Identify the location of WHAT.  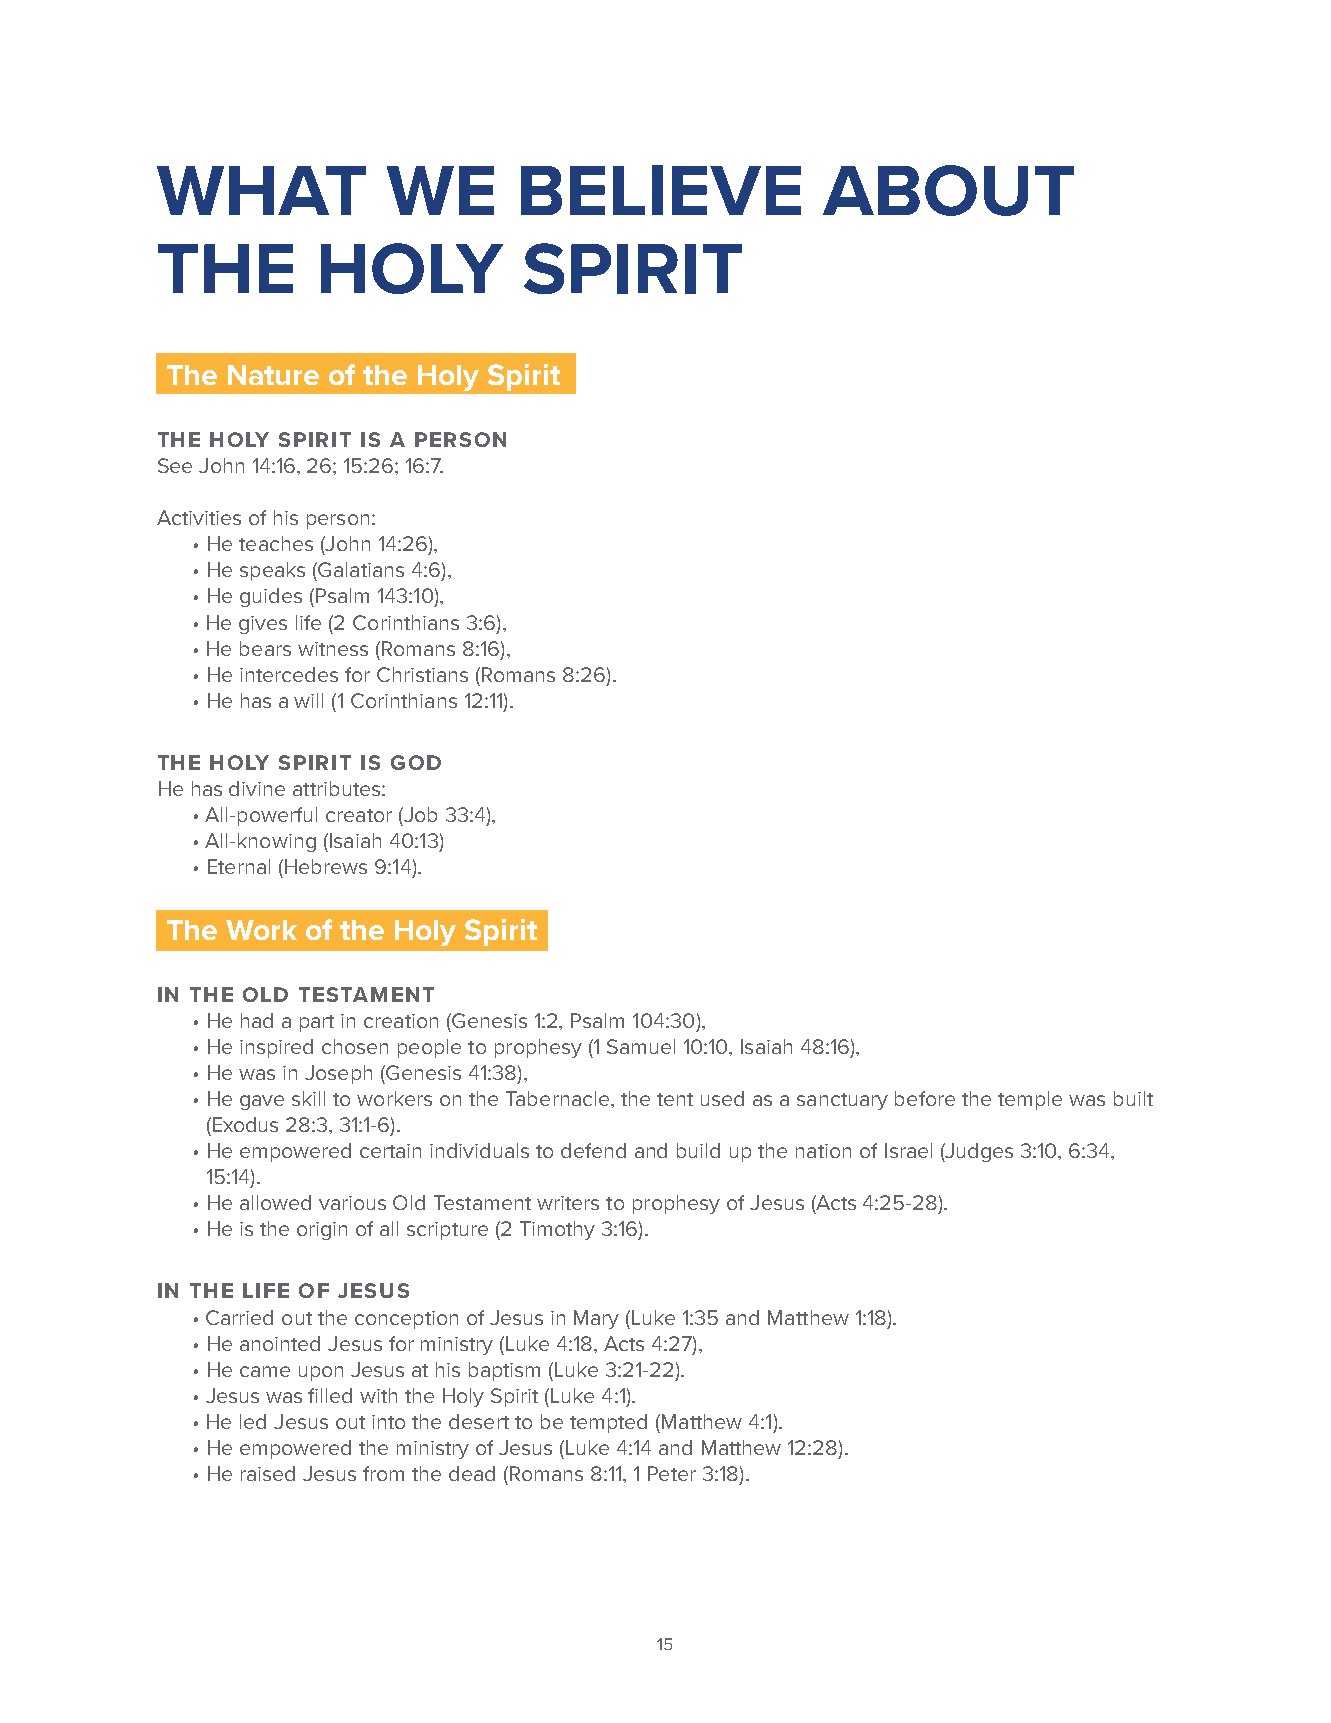
(261, 190).
